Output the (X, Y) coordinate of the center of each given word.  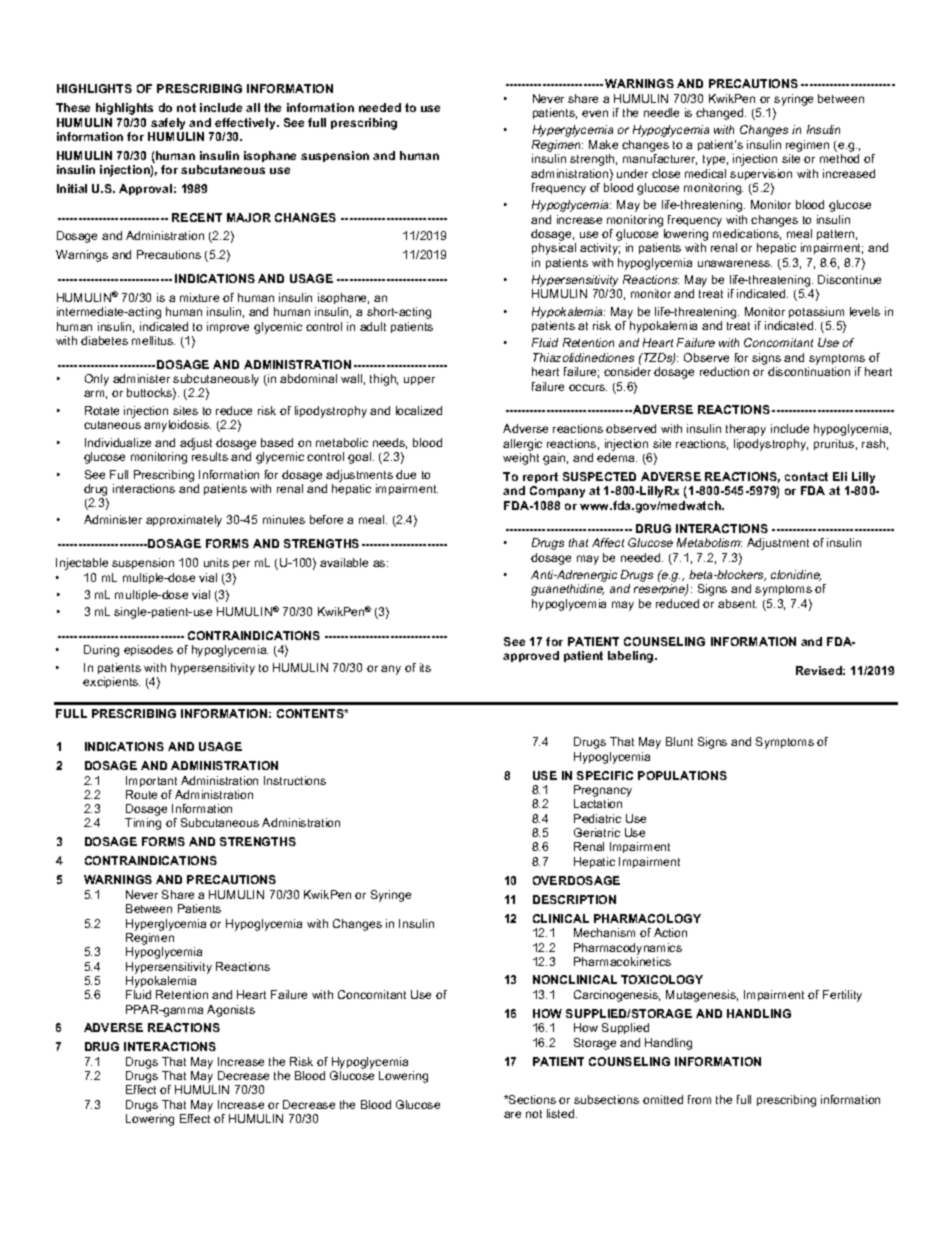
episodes (148, 650)
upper (419, 380)
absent (737, 603)
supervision (761, 174)
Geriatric (597, 832)
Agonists (231, 1011)
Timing (143, 824)
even (595, 113)
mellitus (153, 340)
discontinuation (809, 371)
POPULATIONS (682, 775)
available (344, 562)
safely (168, 124)
